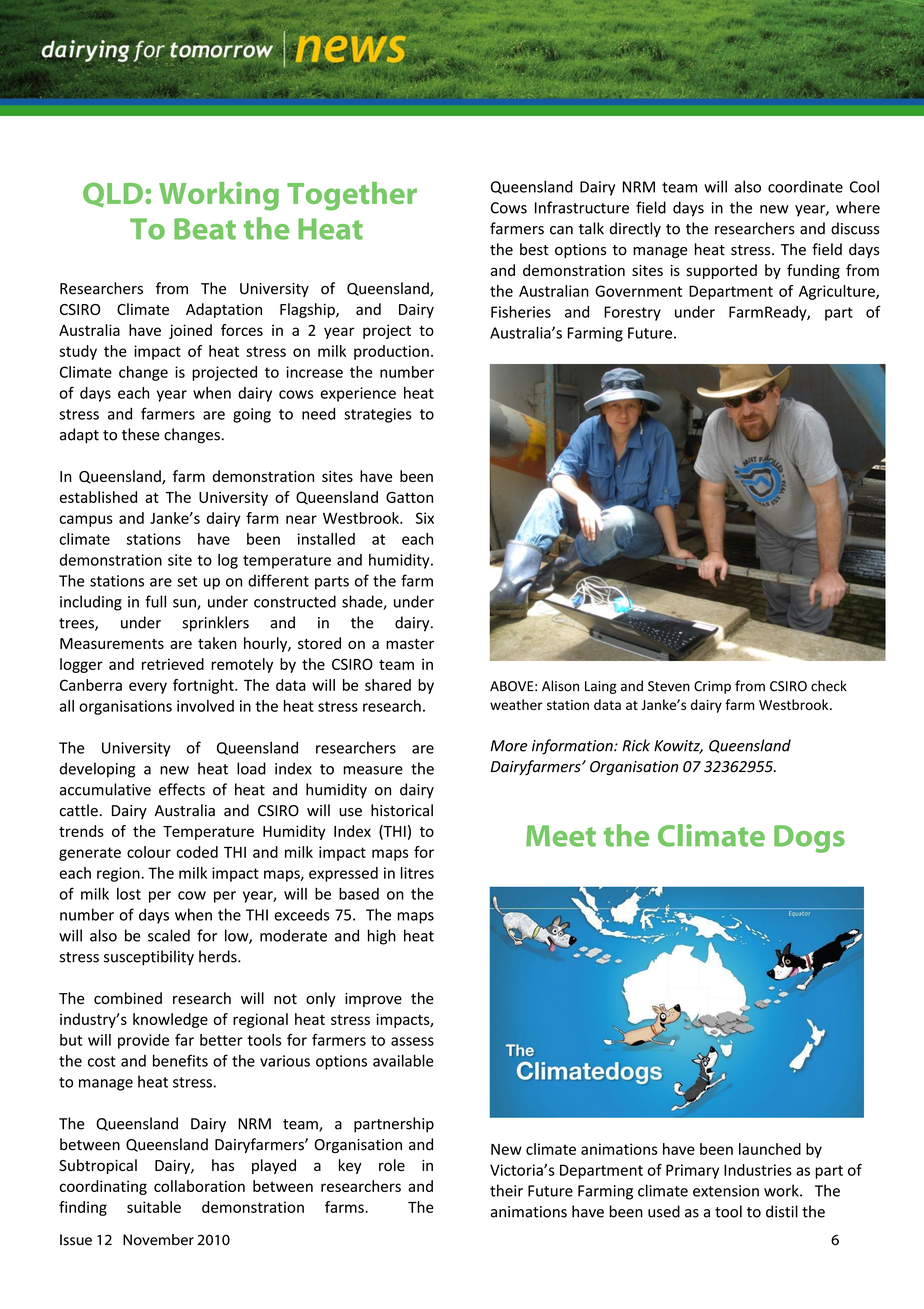  I want to click on set, so click(187, 581).
